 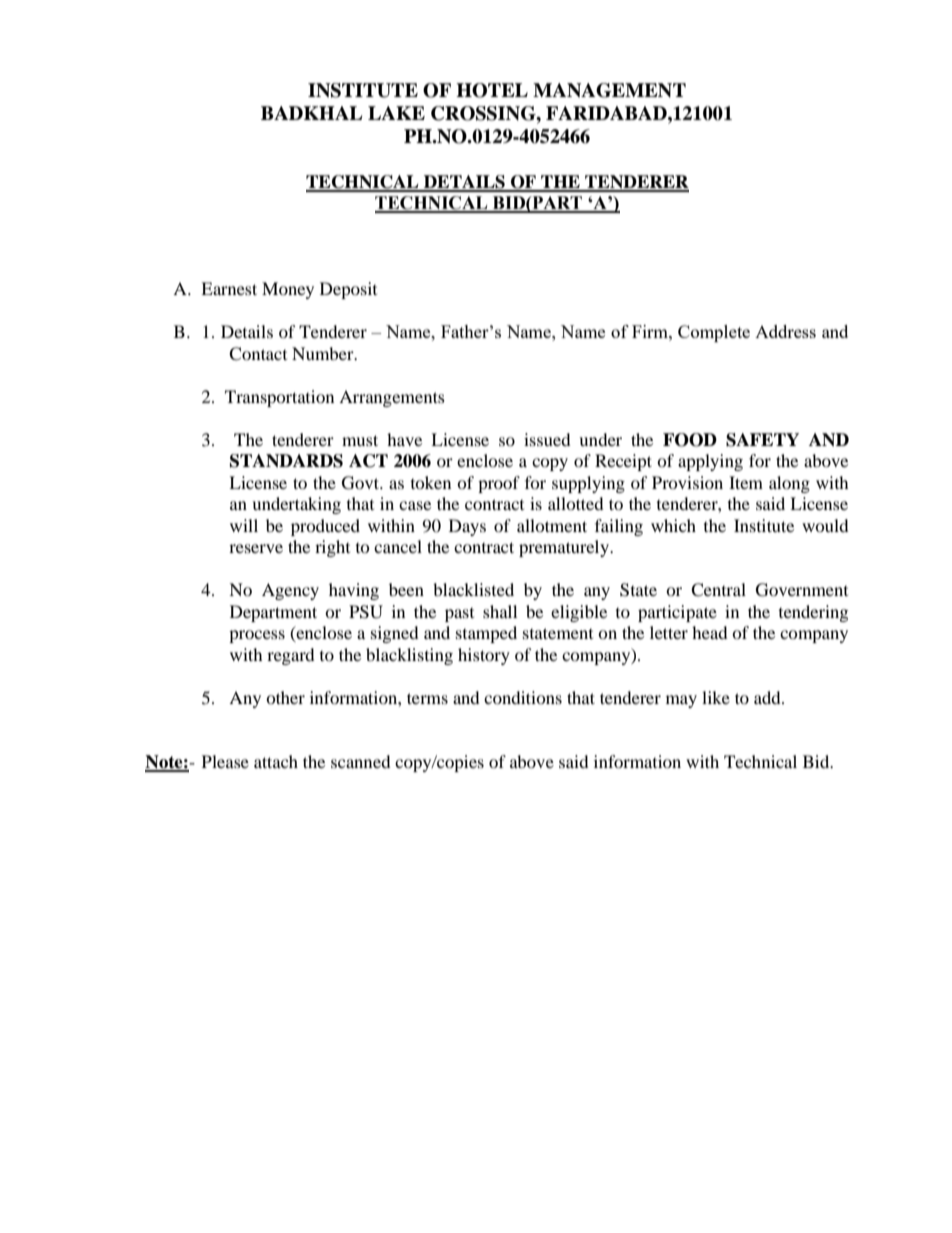 I want to click on blacklisted, so click(x=473, y=589).
